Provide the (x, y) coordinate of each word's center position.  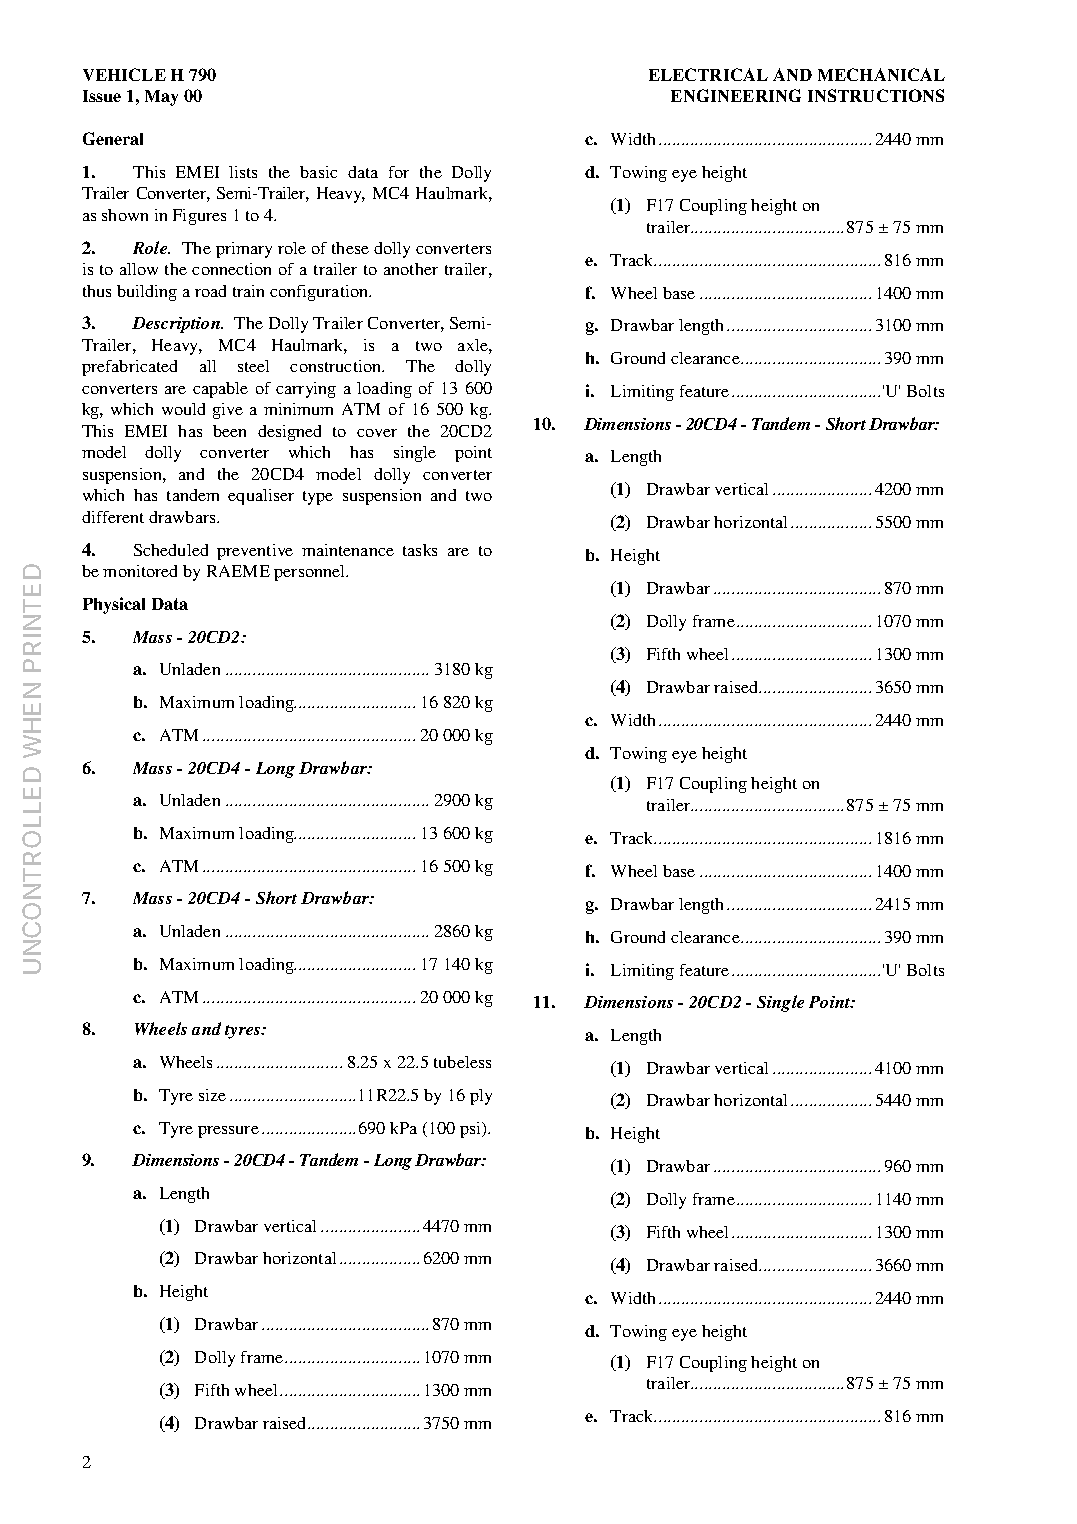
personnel (311, 573)
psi (472, 1130)
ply (481, 1097)
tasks (420, 550)
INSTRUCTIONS (876, 95)
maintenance (348, 550)
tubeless (462, 1062)
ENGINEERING (736, 95)
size (212, 1095)
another (411, 269)
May (161, 98)
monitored (140, 571)
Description (177, 325)
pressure (228, 1132)
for (399, 172)
